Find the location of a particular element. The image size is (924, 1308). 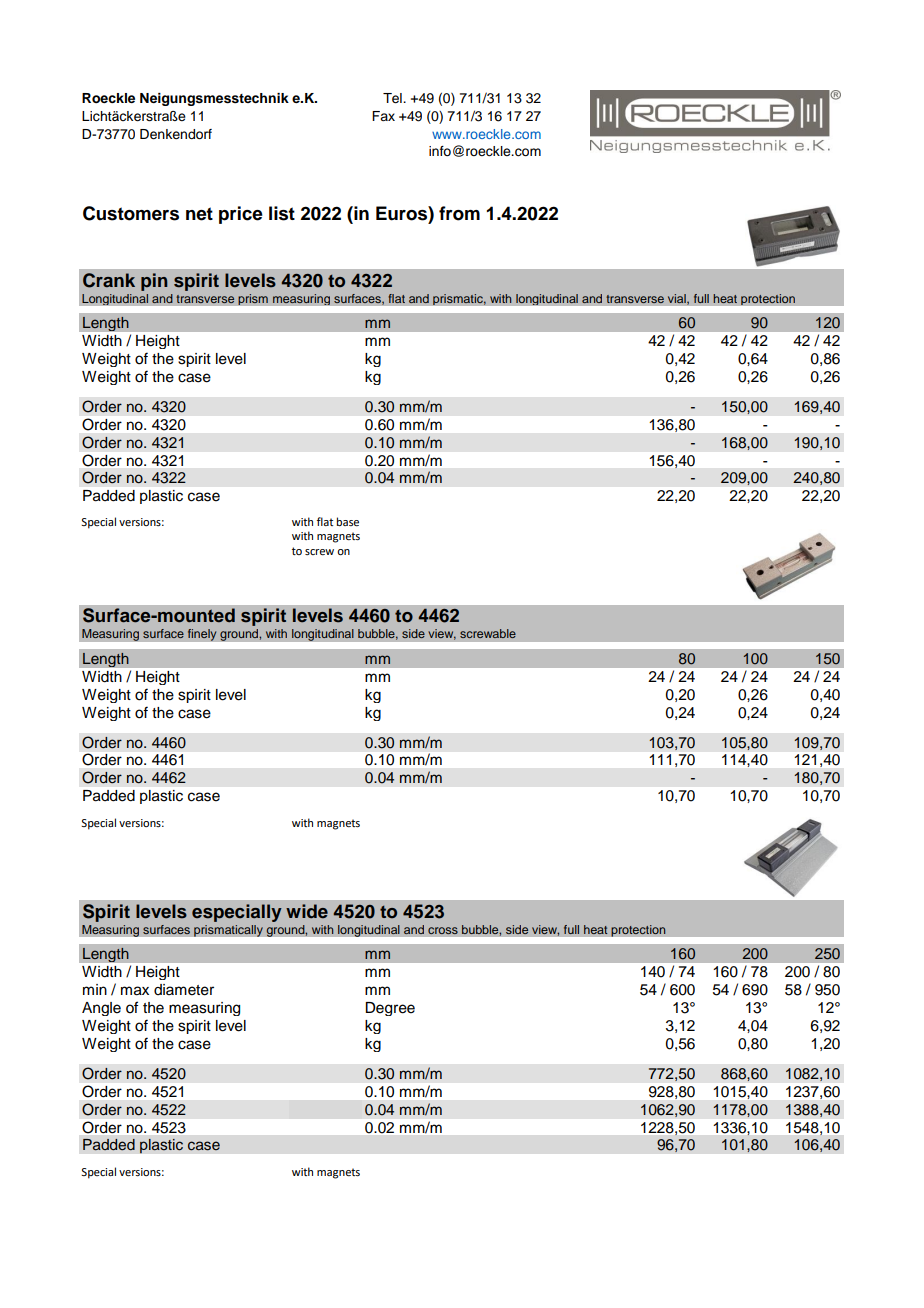

price is located at coordinates (241, 215).
